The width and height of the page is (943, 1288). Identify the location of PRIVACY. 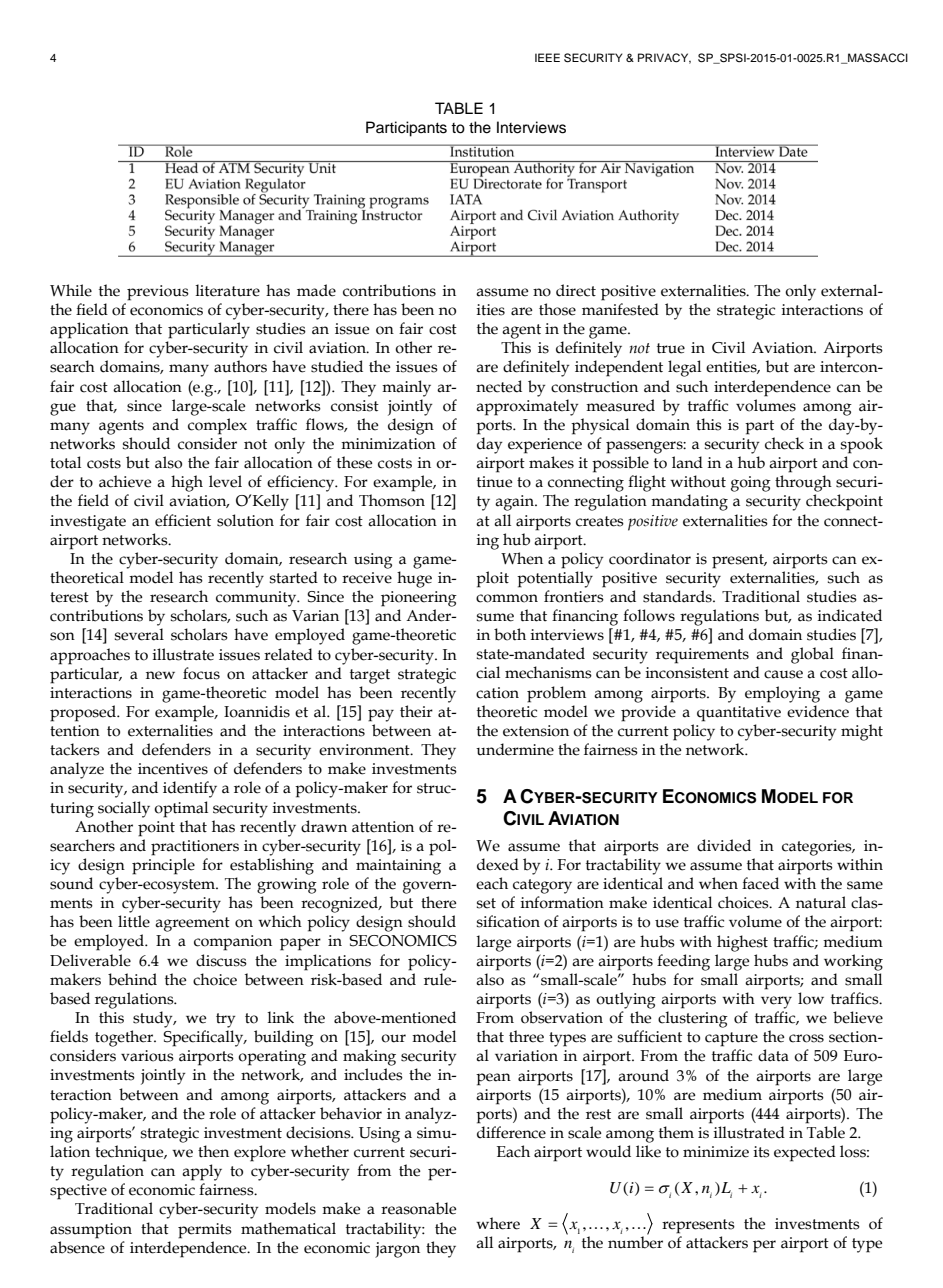
(664, 58).
